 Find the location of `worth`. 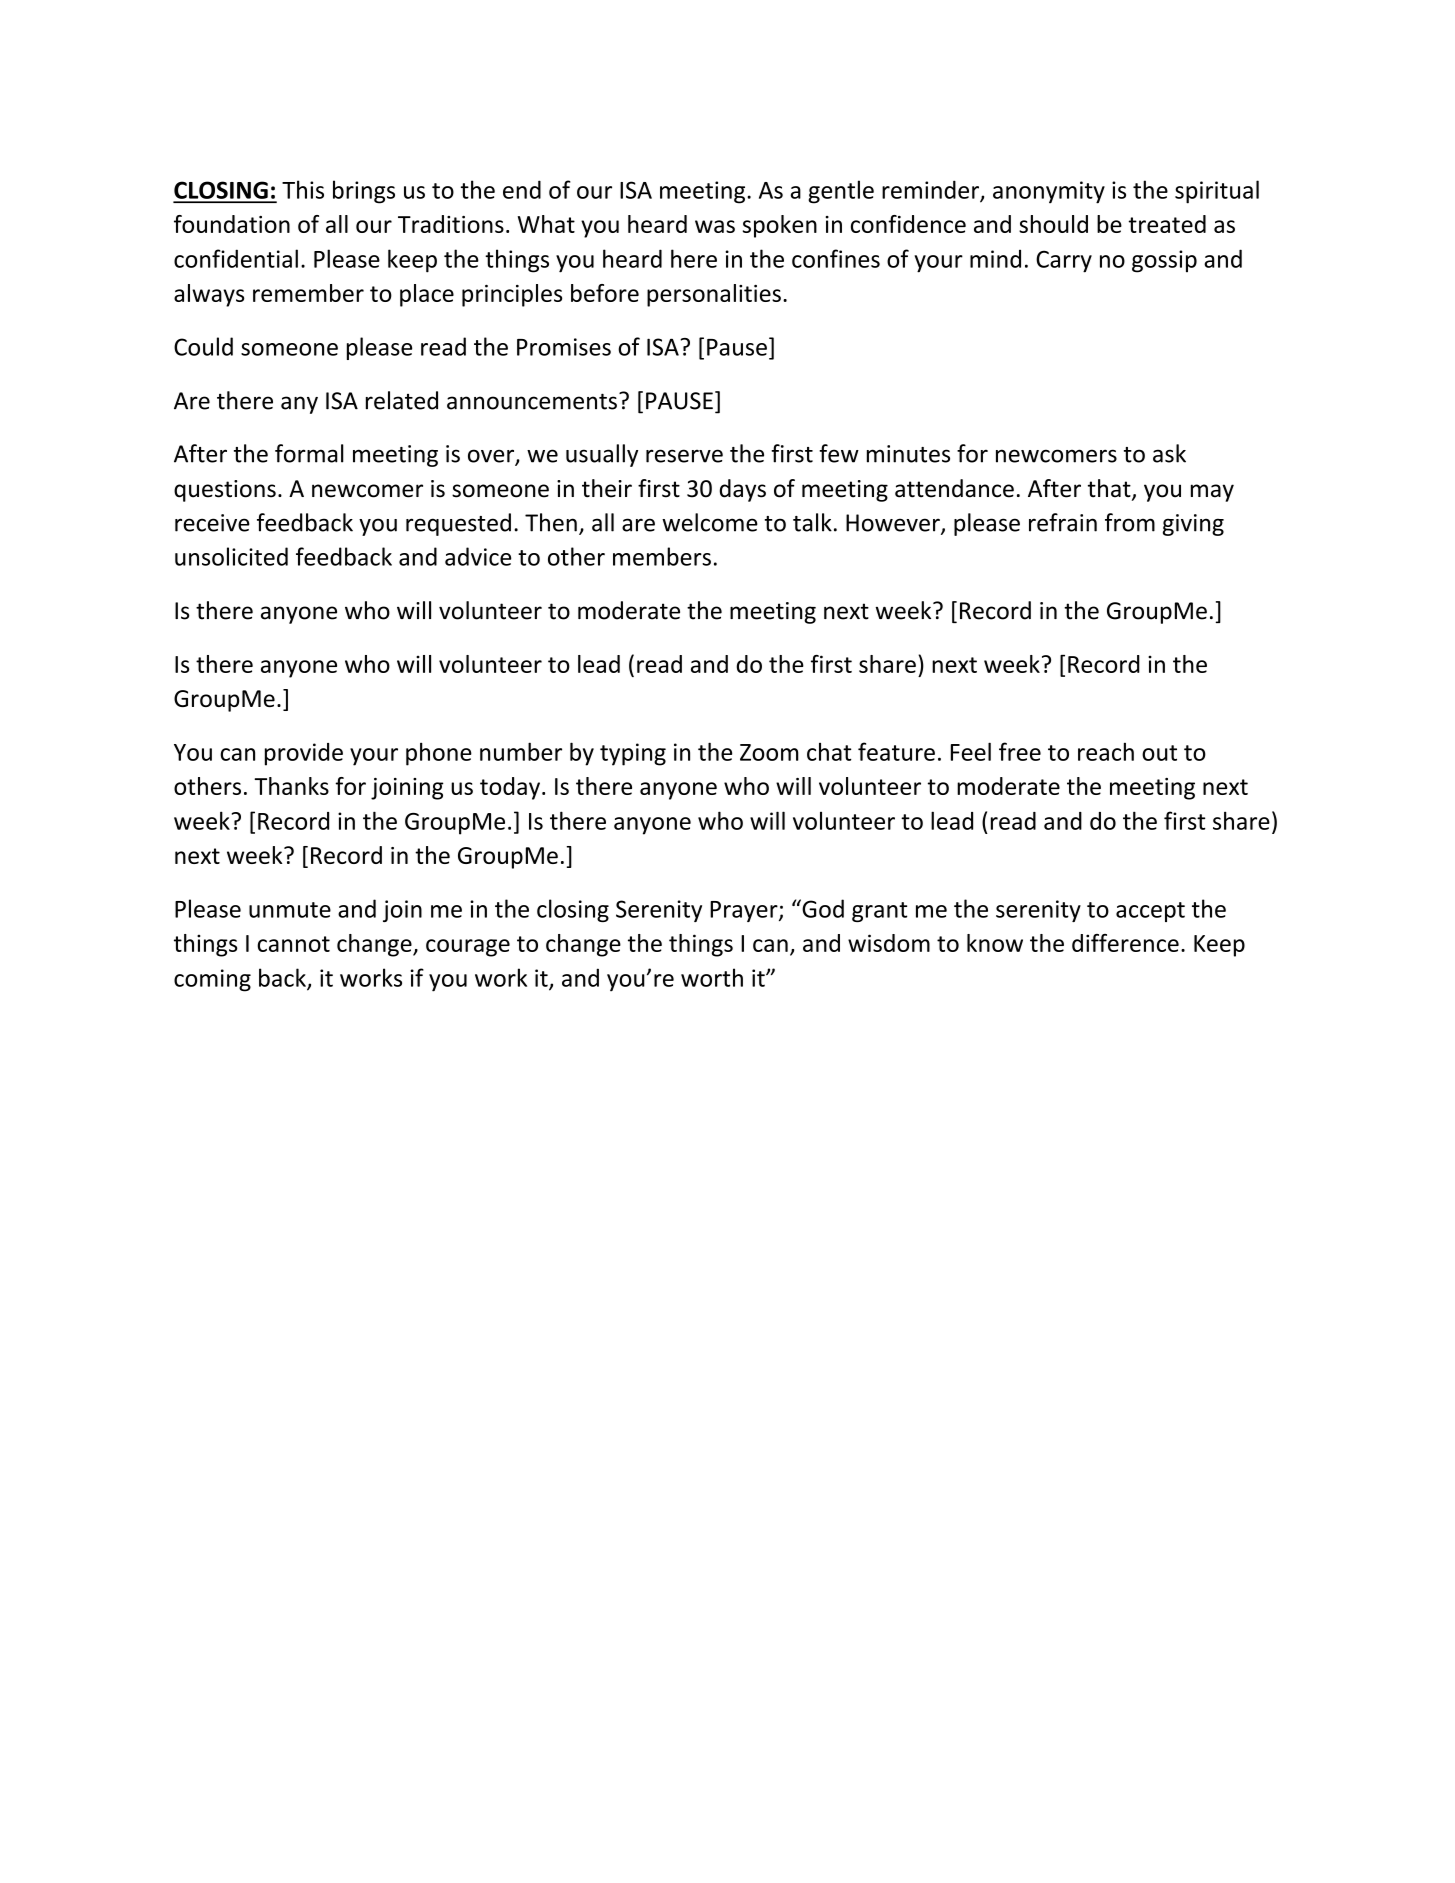

worth is located at coordinates (712, 977).
